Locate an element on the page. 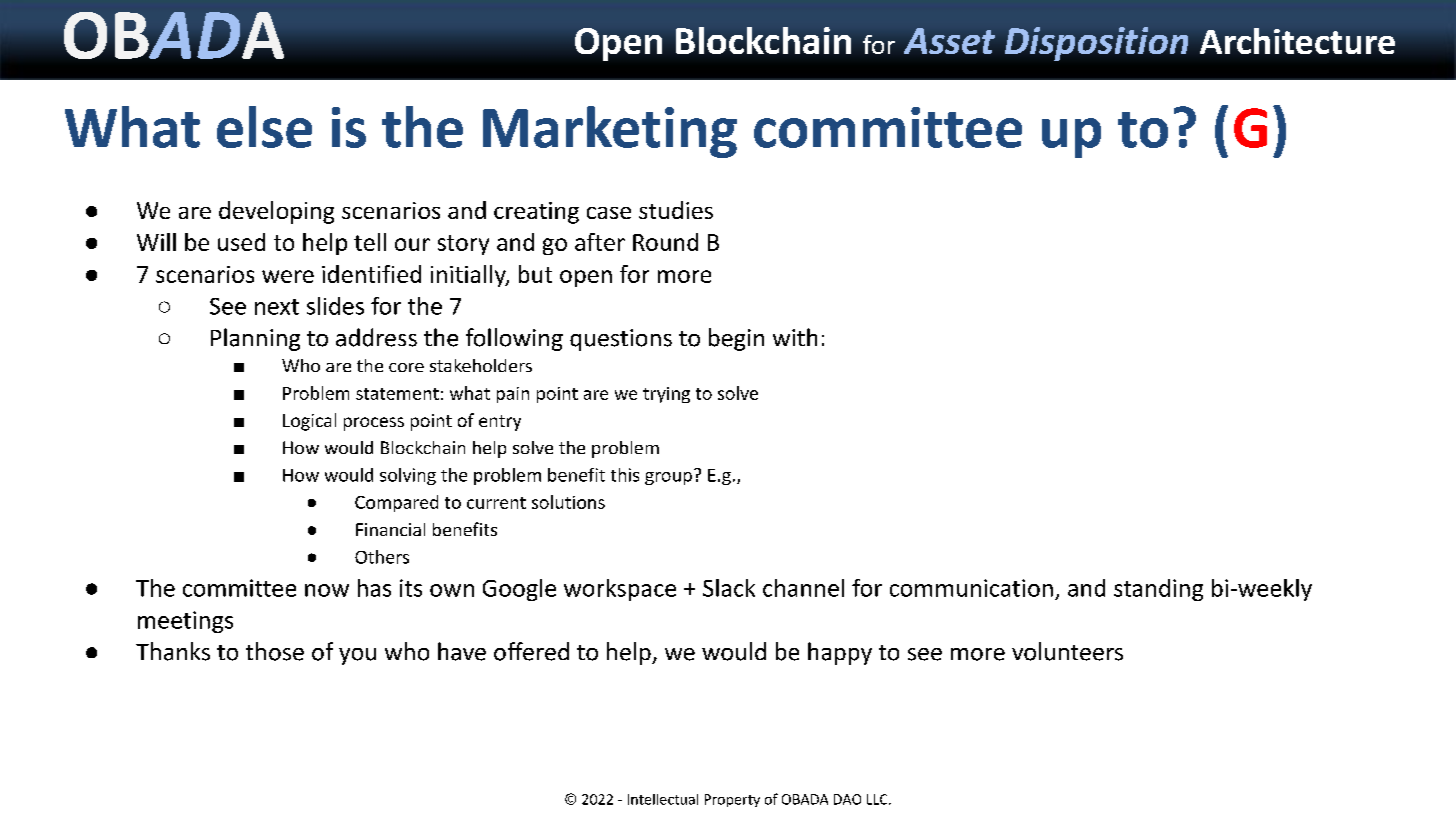 This document has width=1456, height=819. Asset is located at coordinates (949, 41).
